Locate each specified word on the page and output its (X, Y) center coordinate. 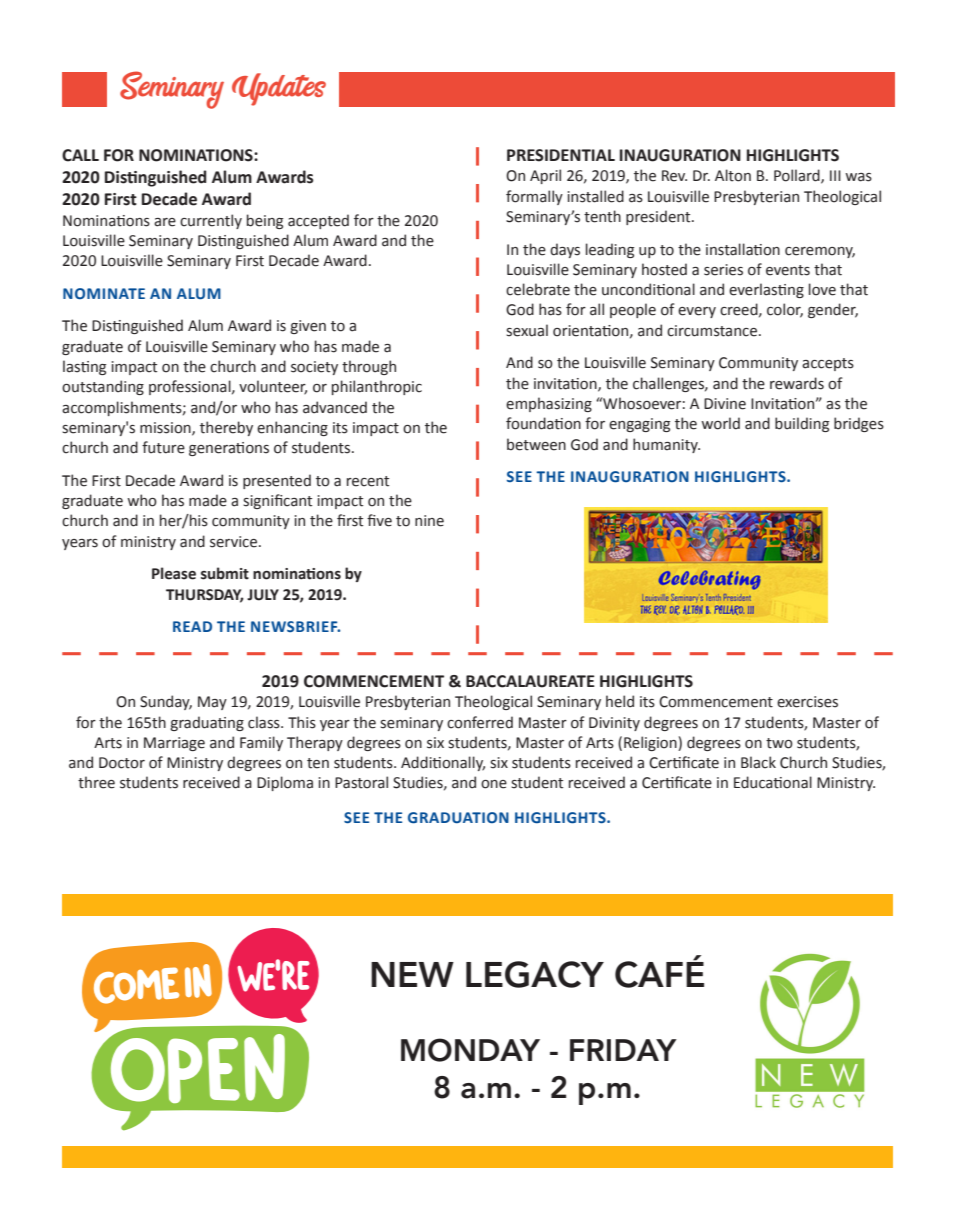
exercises (807, 702)
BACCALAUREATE (530, 681)
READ (192, 626)
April (545, 176)
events (788, 270)
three (96, 782)
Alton (733, 175)
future (163, 447)
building (802, 424)
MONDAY (470, 1050)
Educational (773, 782)
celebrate (538, 289)
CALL (80, 155)
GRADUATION (458, 818)
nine (429, 521)
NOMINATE (104, 293)
